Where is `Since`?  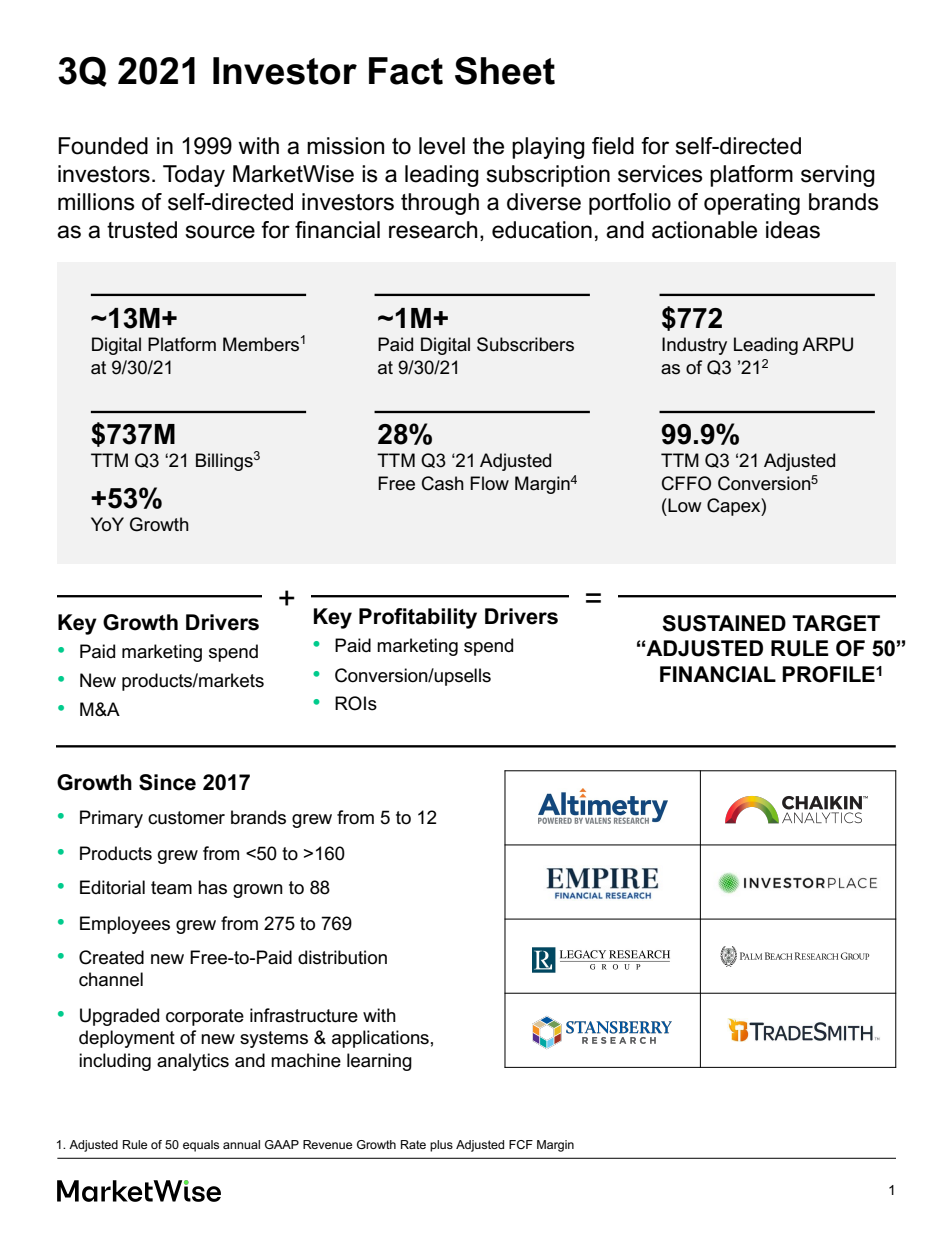
Since is located at coordinates (167, 782).
